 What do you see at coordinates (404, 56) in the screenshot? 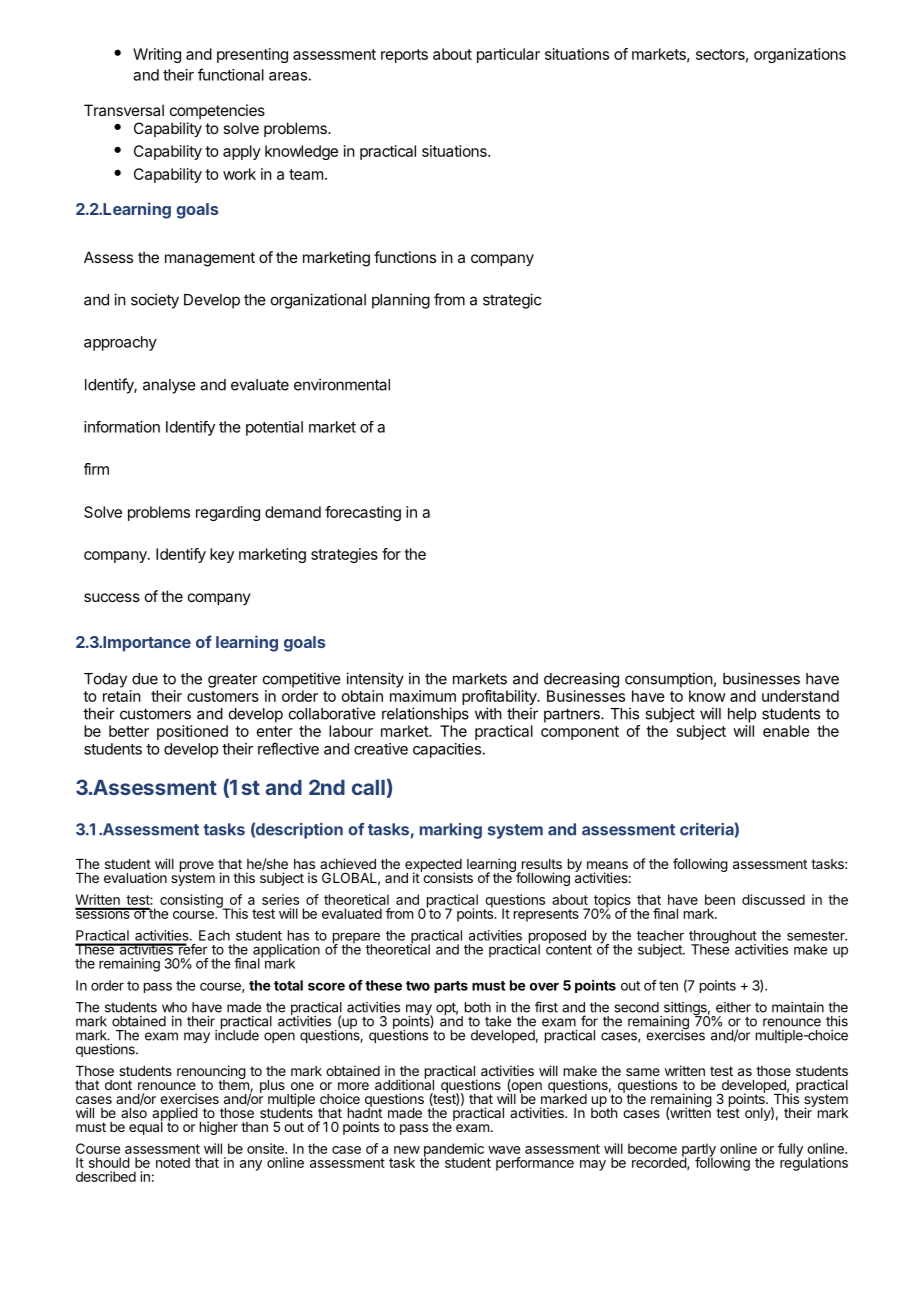
I see `reports` at bounding box center [404, 56].
